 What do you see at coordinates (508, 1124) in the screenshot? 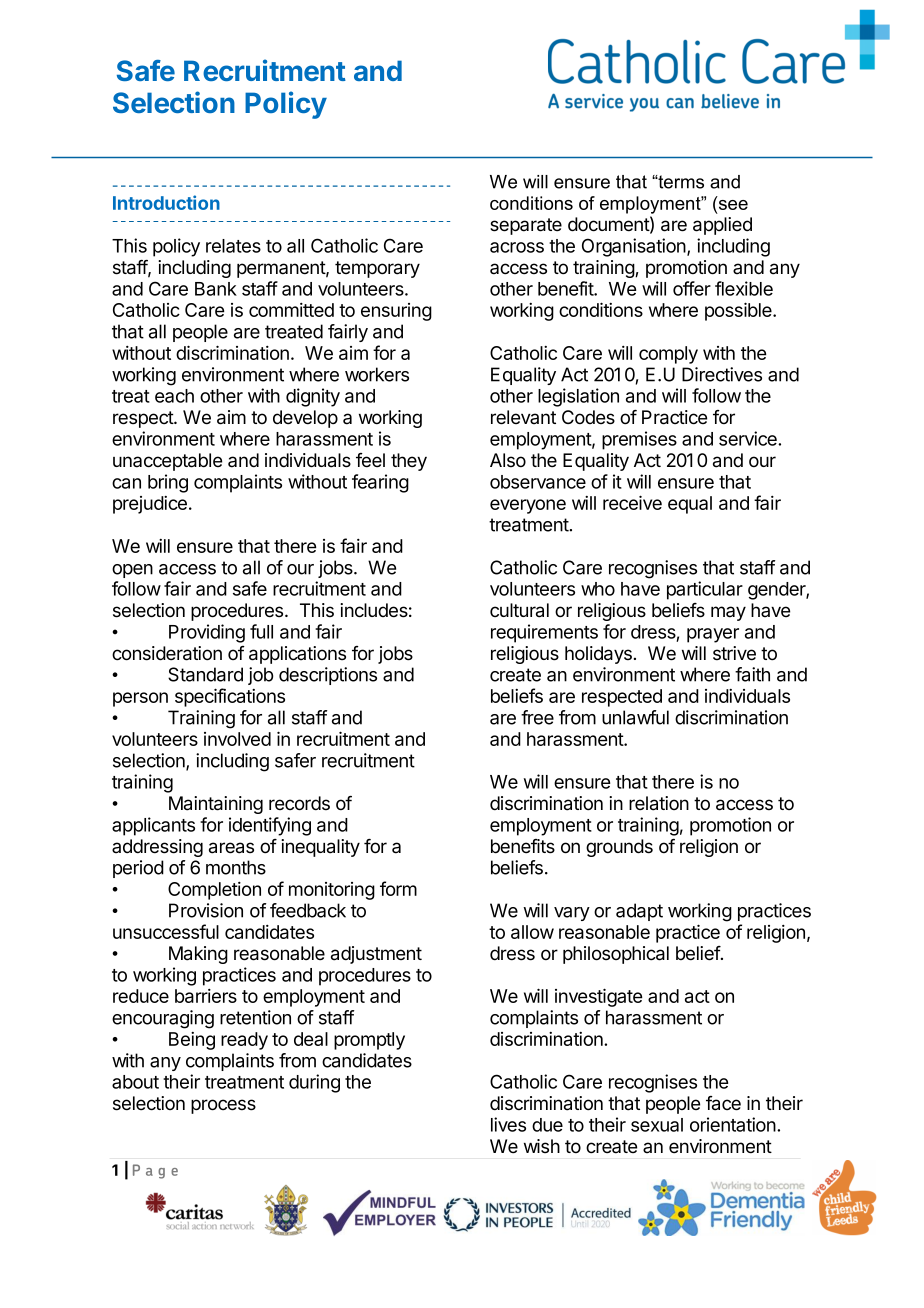
I see `lives` at bounding box center [508, 1124].
